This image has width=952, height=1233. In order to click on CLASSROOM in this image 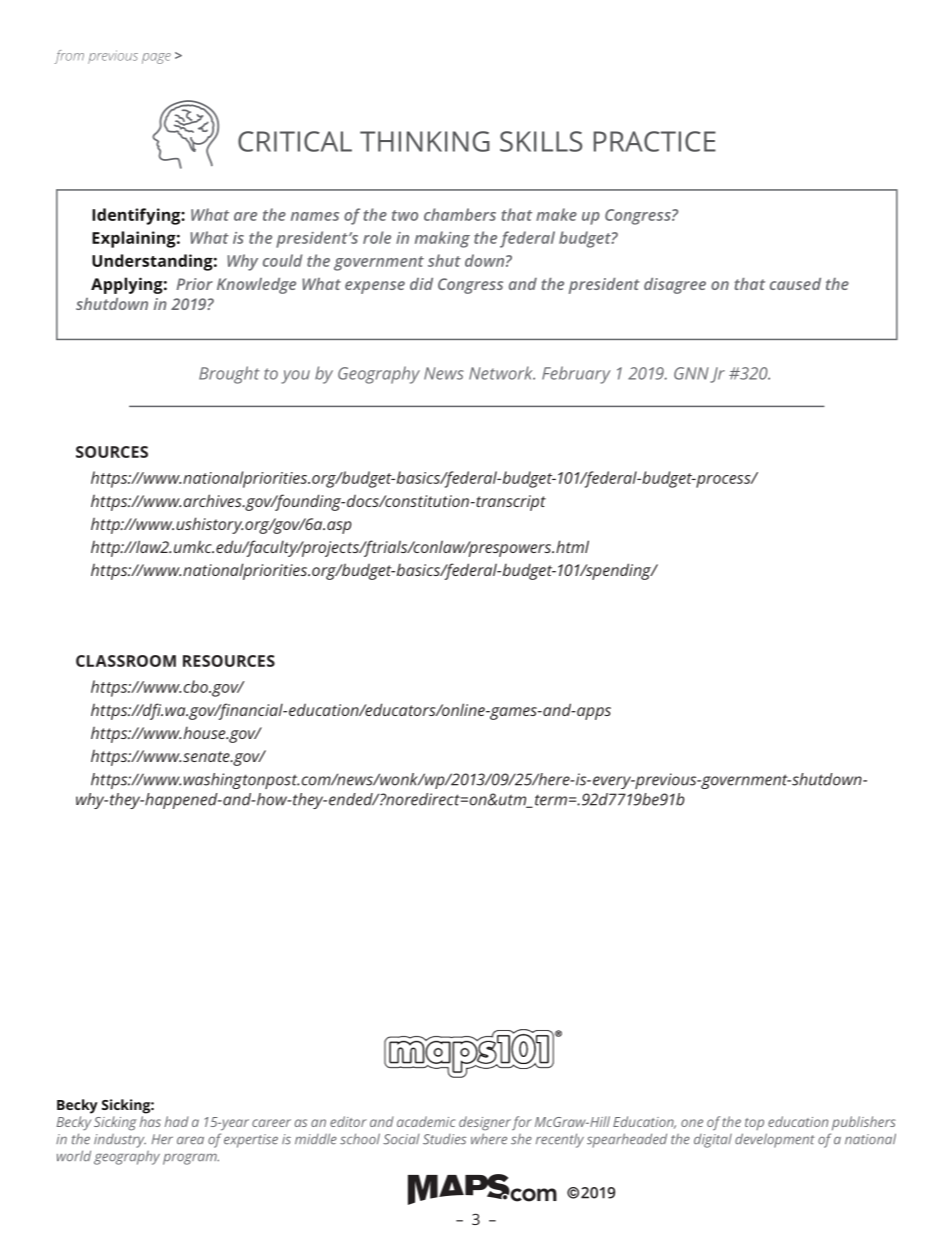, I will do `click(126, 661)`.
